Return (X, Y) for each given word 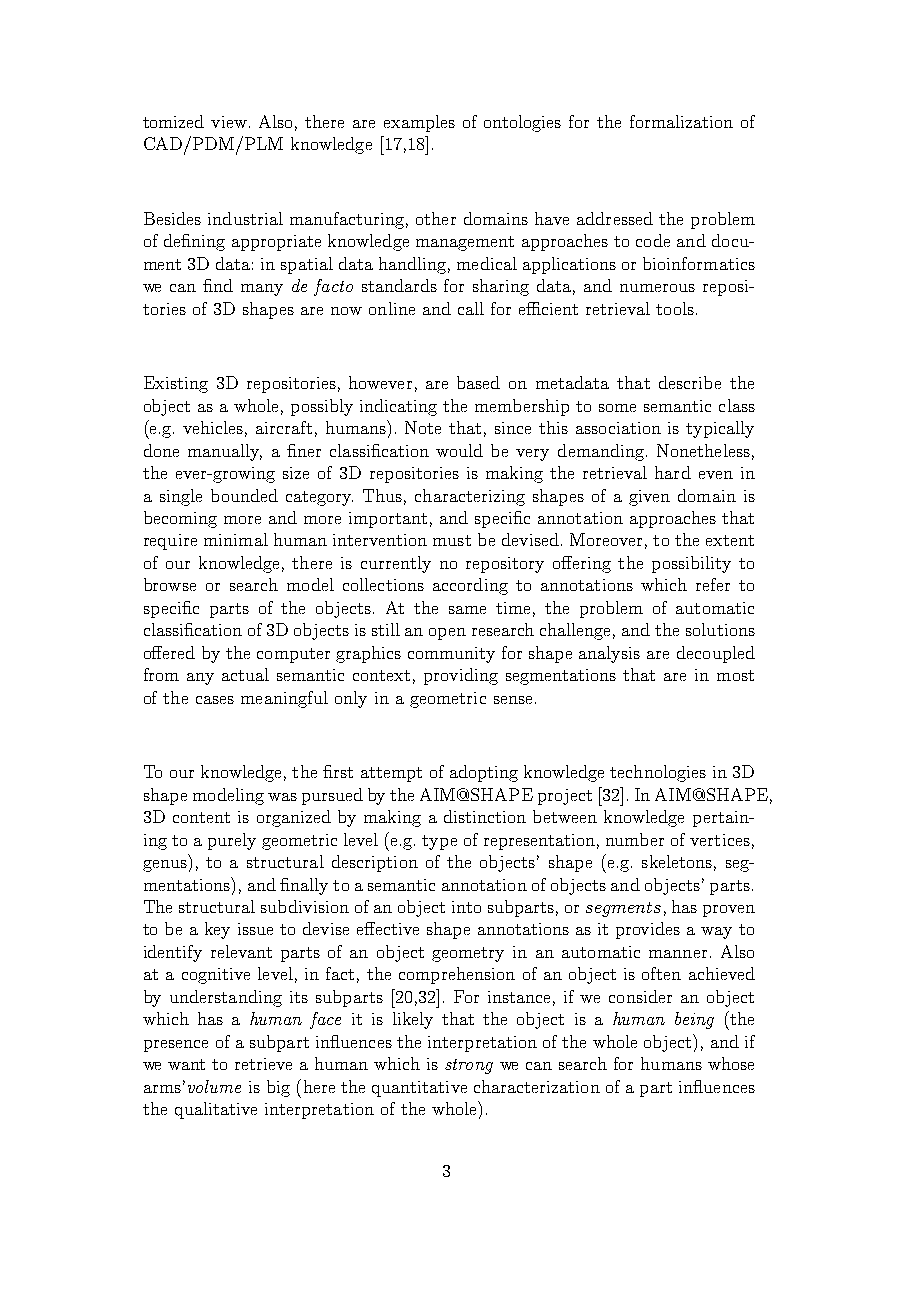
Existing (176, 384)
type (439, 842)
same (467, 610)
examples (419, 123)
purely (232, 841)
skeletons (677, 861)
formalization (681, 121)
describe (690, 382)
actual (245, 674)
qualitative (216, 1110)
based (478, 382)
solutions (720, 629)
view (230, 122)
